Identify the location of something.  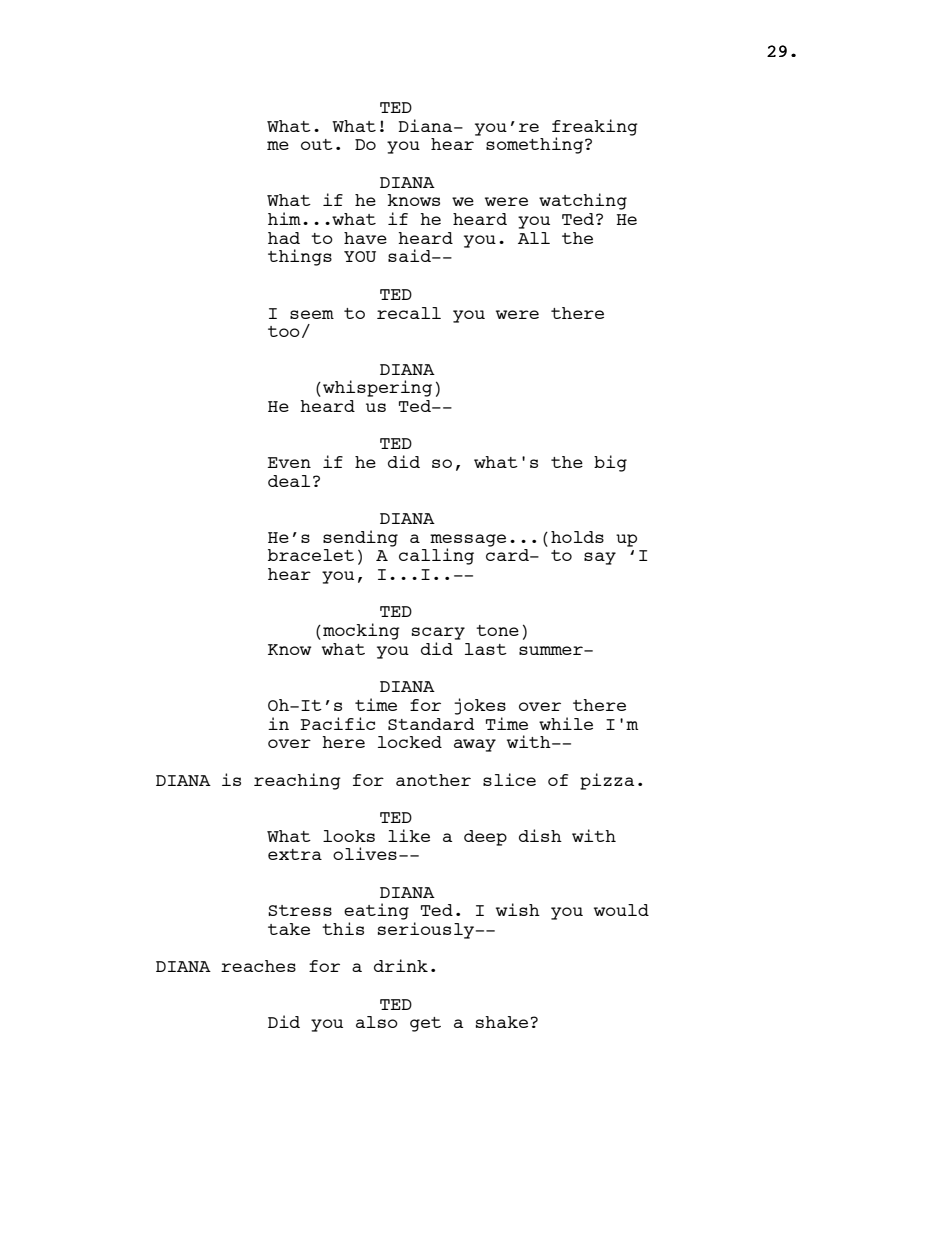
(536, 145).
